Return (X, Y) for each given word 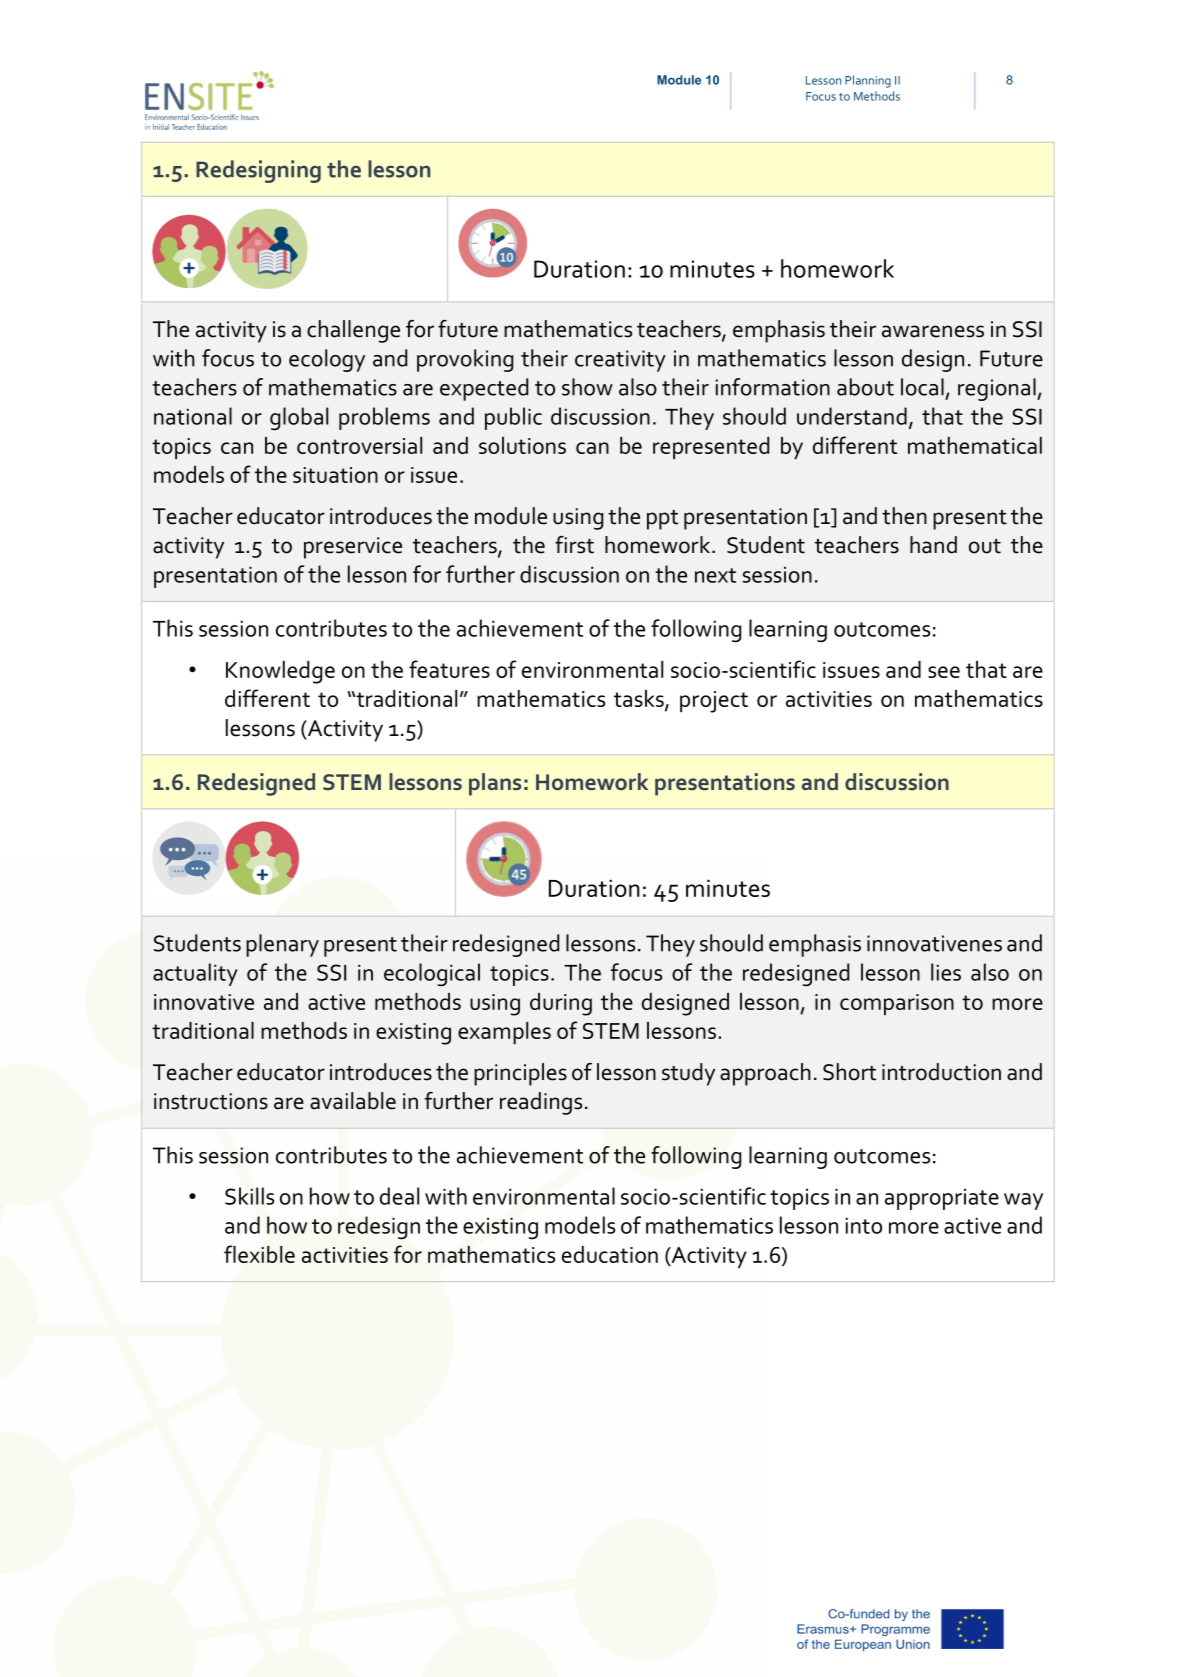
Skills (249, 1196)
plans (495, 784)
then (904, 516)
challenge (353, 331)
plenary (282, 945)
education (610, 1254)
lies (946, 972)
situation (335, 475)
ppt (662, 520)
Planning (868, 81)
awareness (933, 331)
